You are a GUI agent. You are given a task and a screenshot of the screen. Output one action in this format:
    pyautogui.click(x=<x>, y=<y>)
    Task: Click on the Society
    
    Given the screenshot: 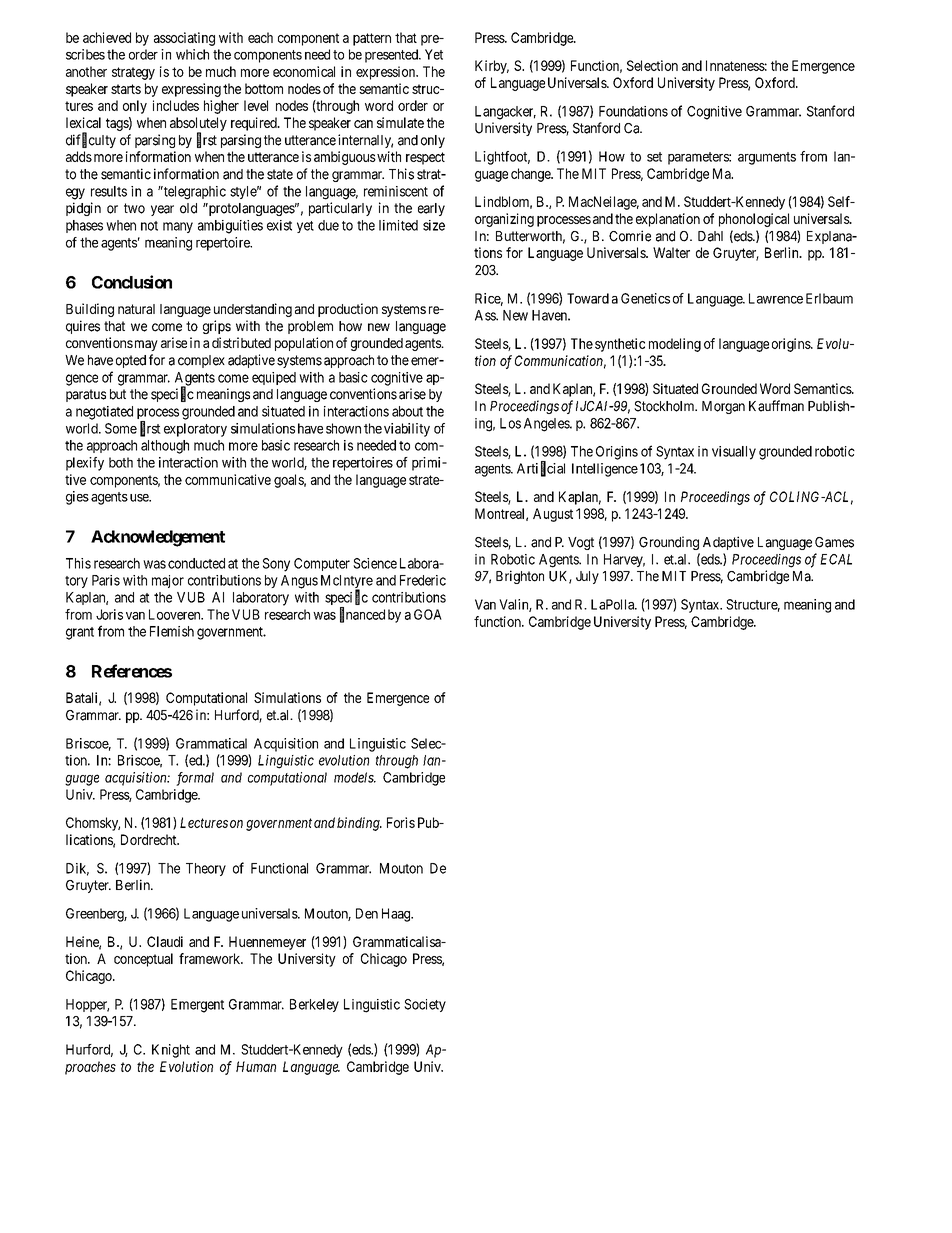 What is the action you would take?
    pyautogui.click(x=425, y=1005)
